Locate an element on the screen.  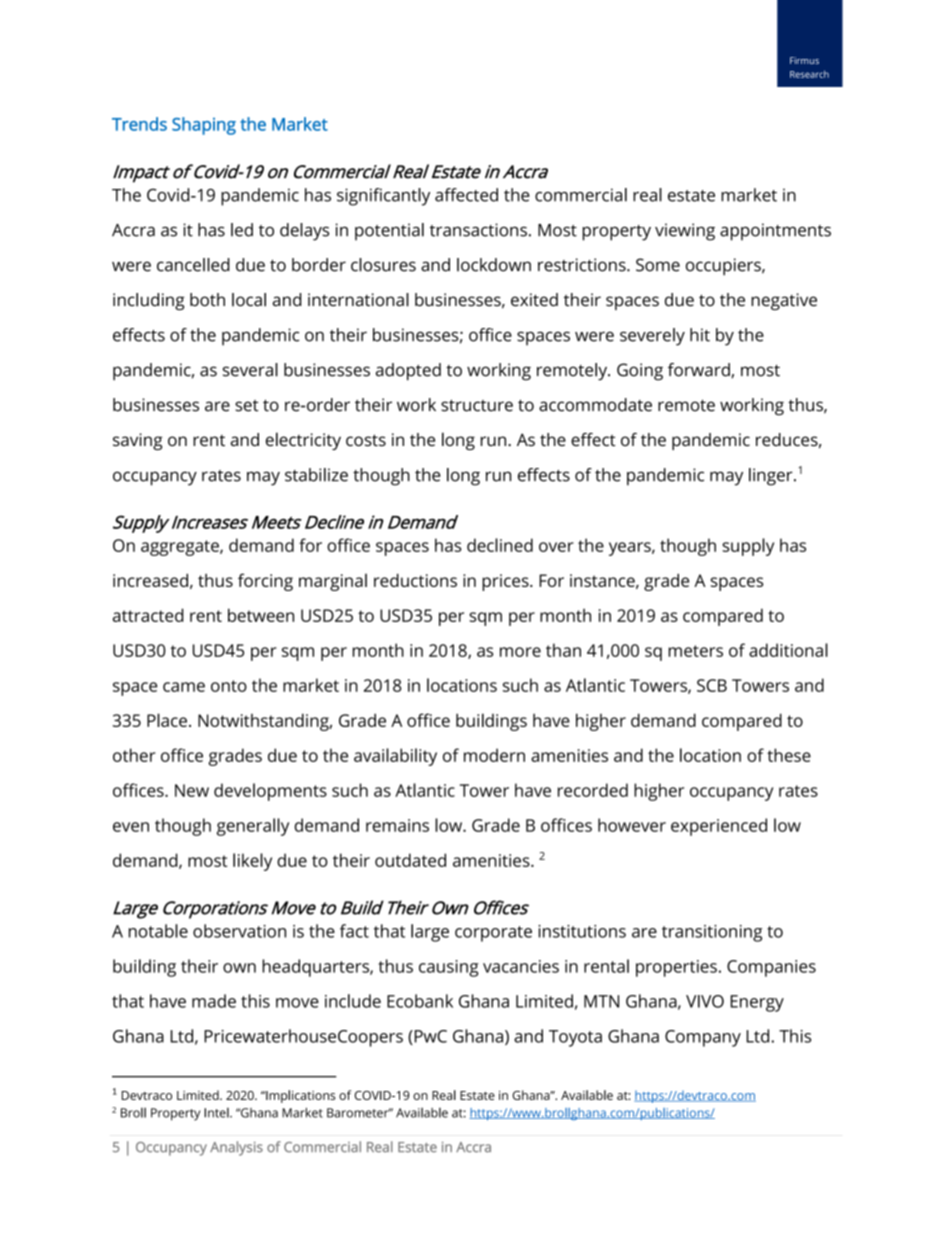
structure is located at coordinates (477, 405).
